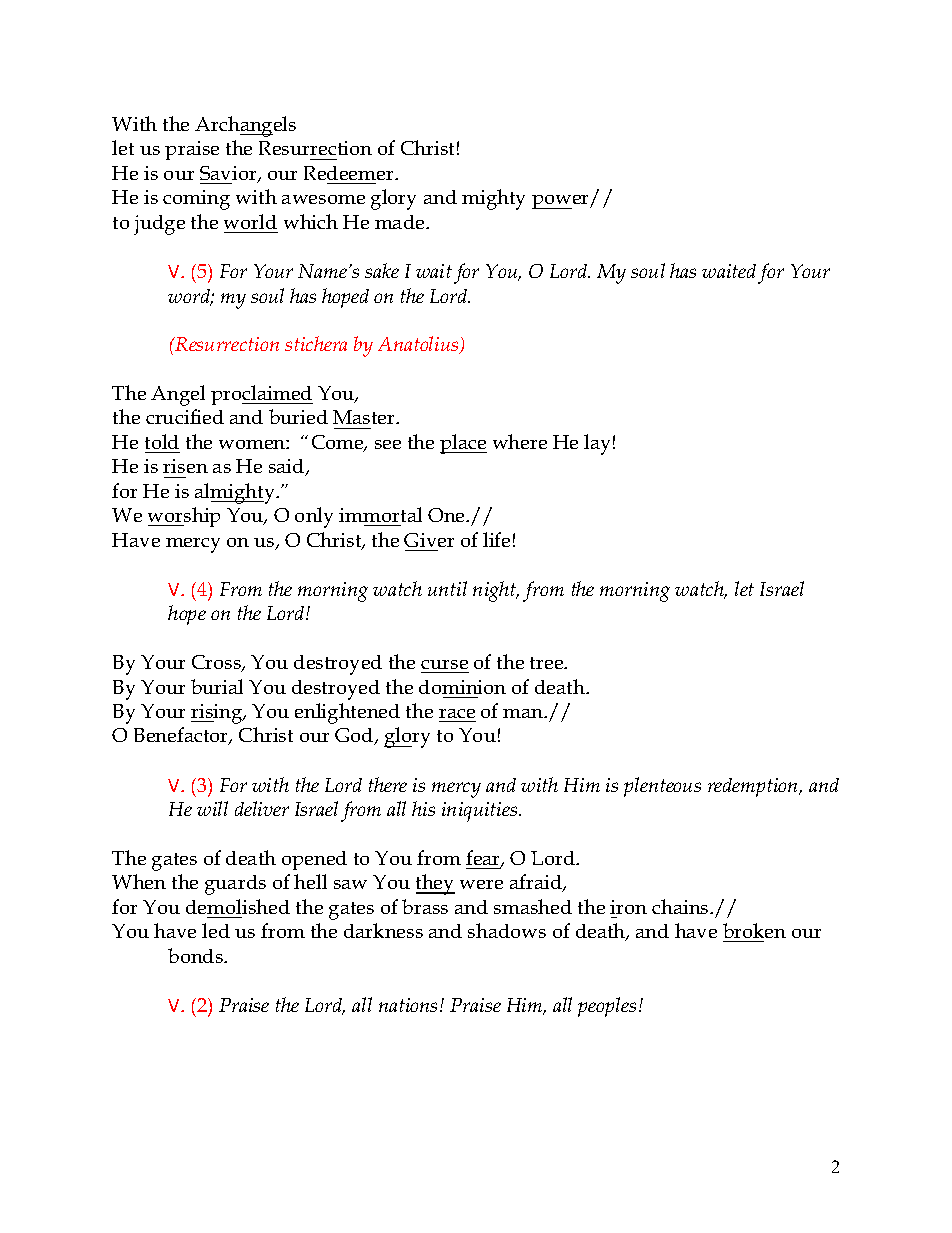 Image resolution: width=952 pixels, height=1233 pixels. What do you see at coordinates (423, 808) in the document?
I see `his` at bounding box center [423, 808].
